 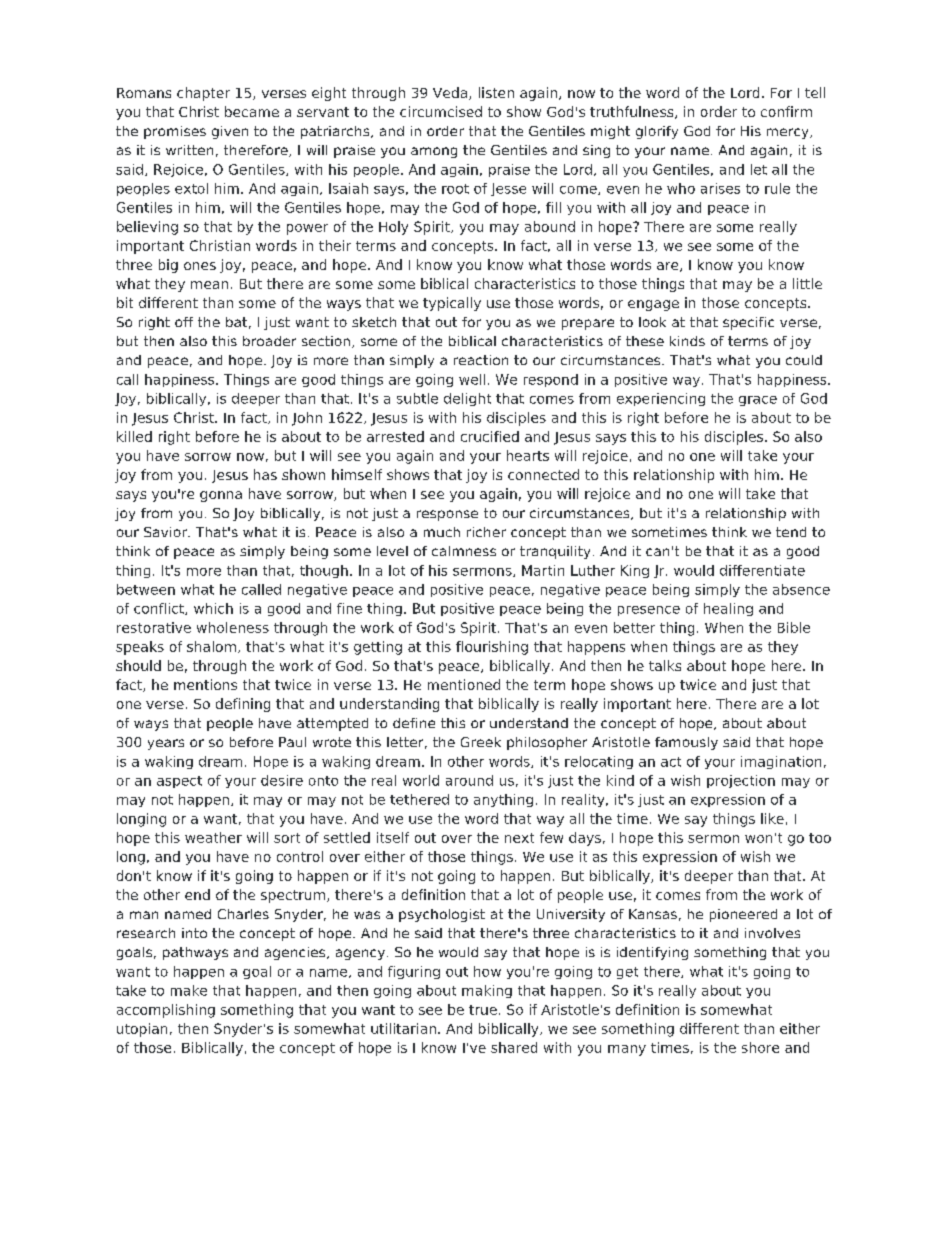 I want to click on calmness, so click(x=464, y=551).
